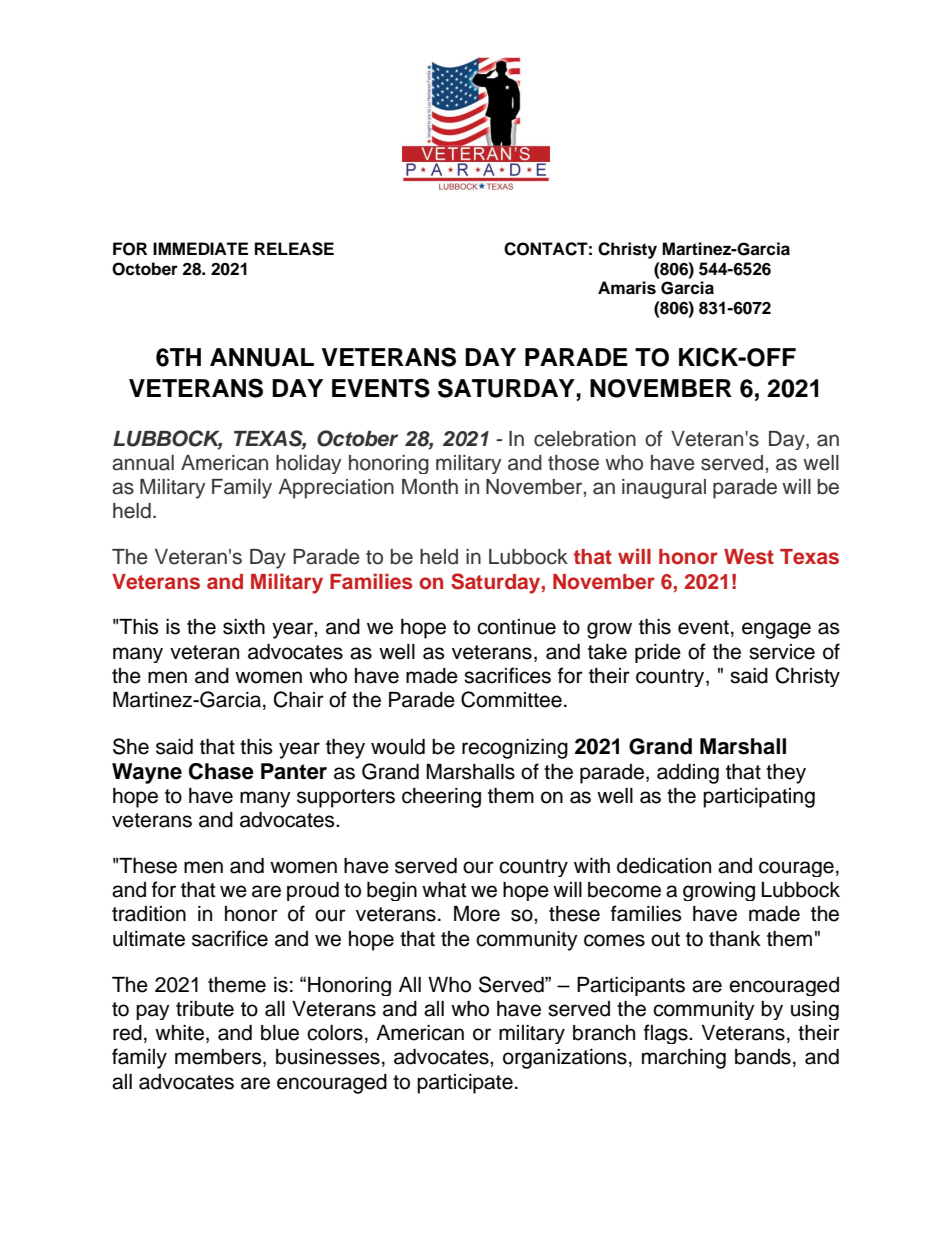 The height and width of the screenshot is (1233, 952). What do you see at coordinates (465, 1084) in the screenshot?
I see `participate` at bounding box center [465, 1084].
